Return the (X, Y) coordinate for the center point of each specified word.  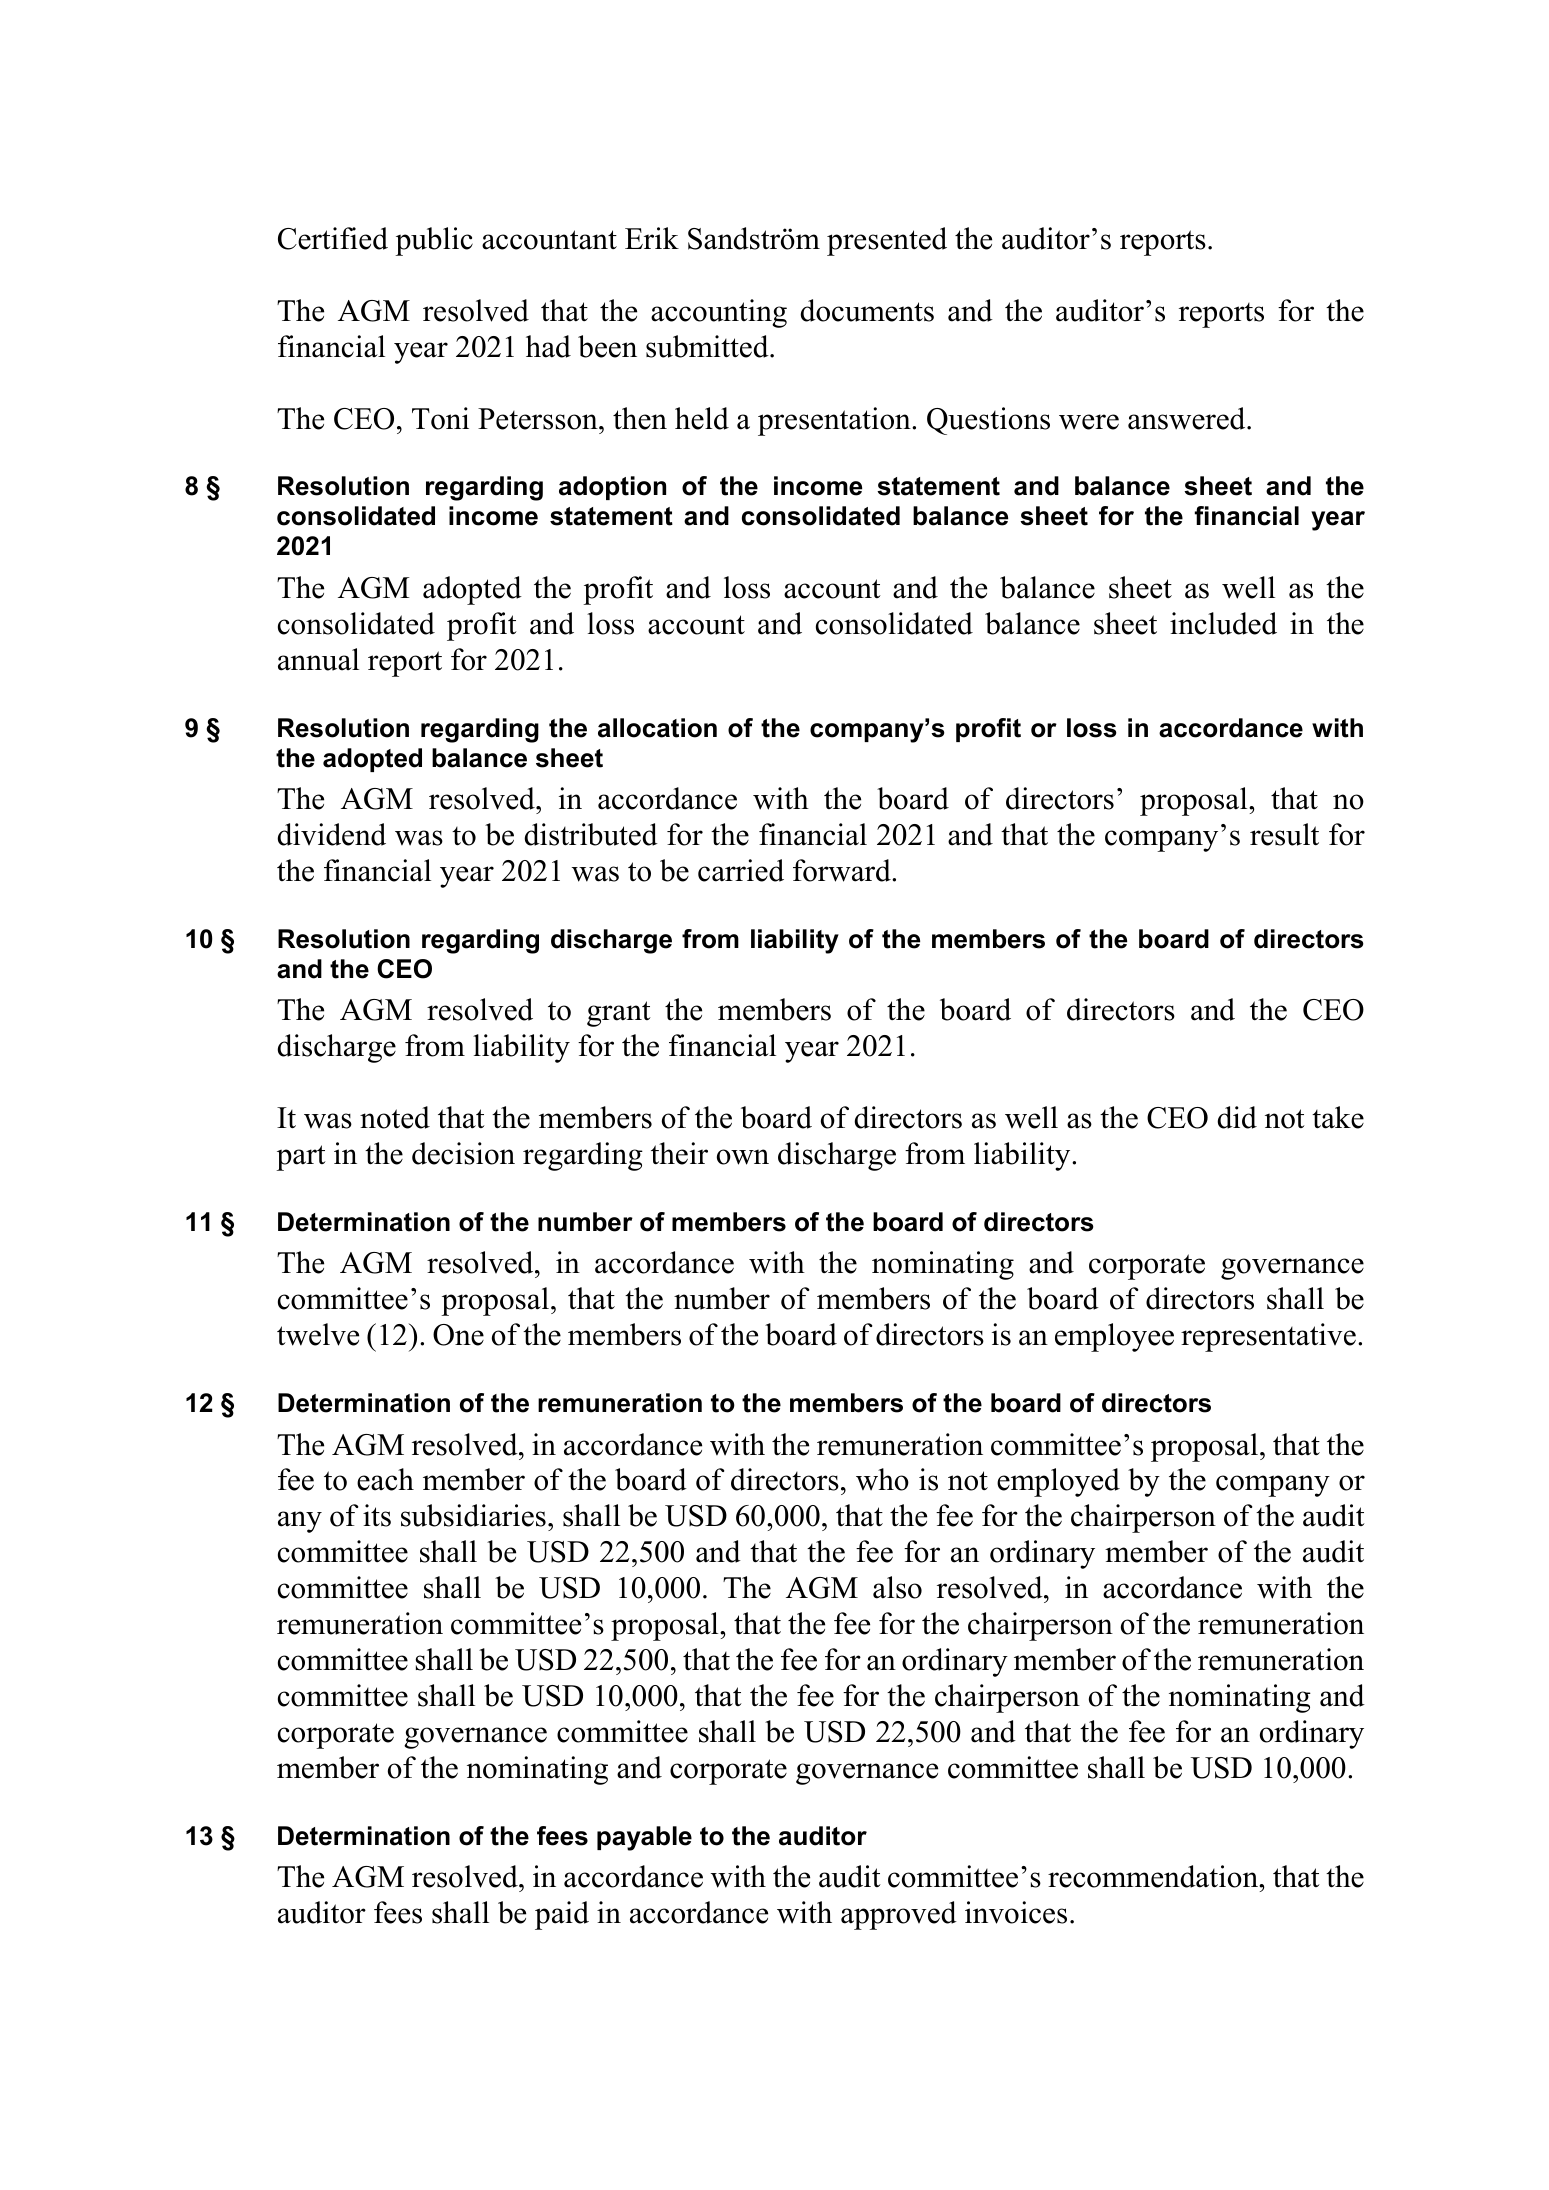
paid (562, 1915)
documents (867, 310)
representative (1268, 1337)
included (1223, 623)
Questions (988, 421)
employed (1058, 1482)
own (743, 1157)
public (434, 241)
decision (463, 1153)
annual (318, 659)
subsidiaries (473, 1515)
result (1284, 834)
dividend (331, 834)
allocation (657, 728)
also (897, 1587)
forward (843, 870)
